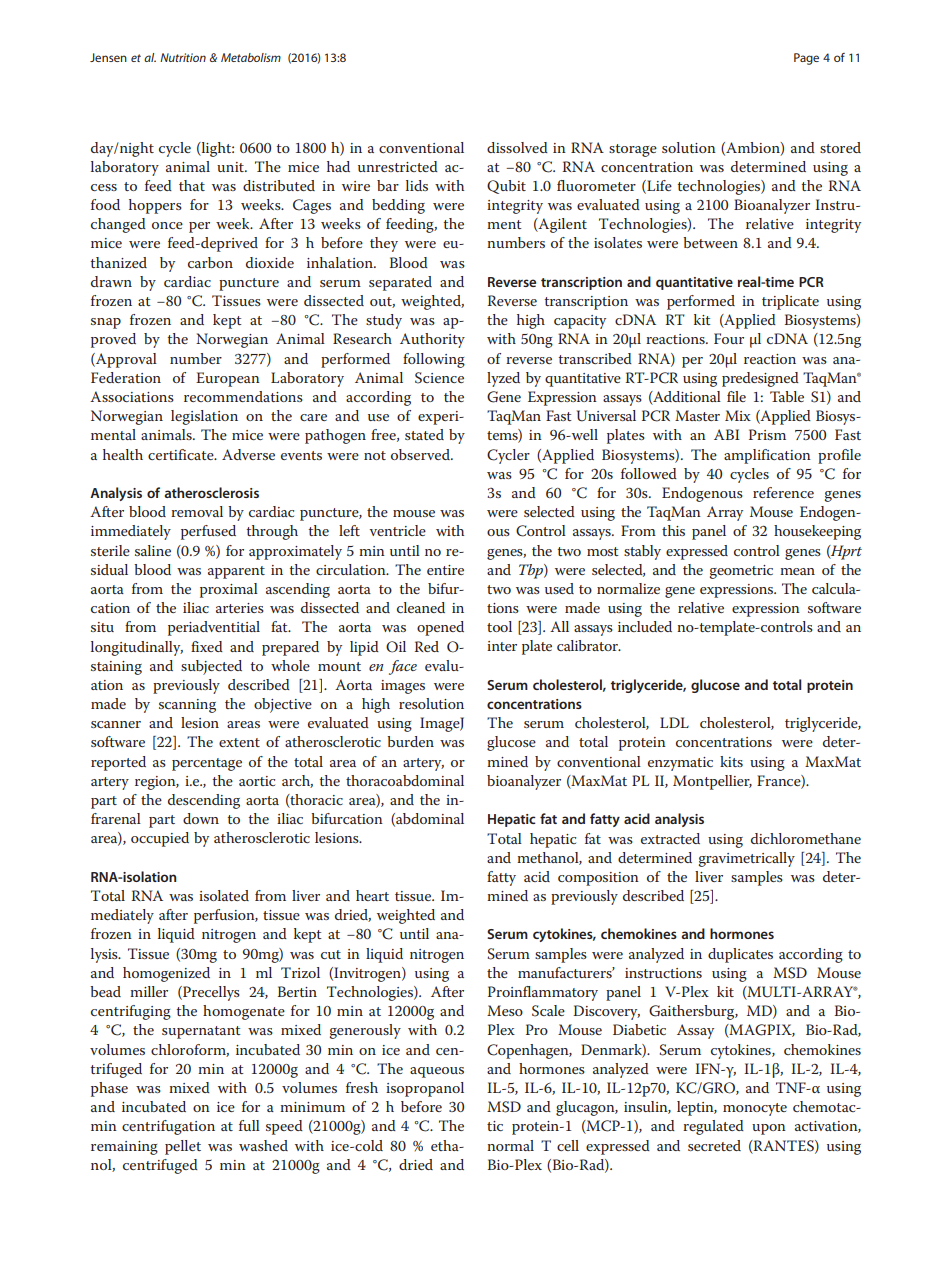 Image resolution: width=952 pixels, height=1265 pixels. Describe the element at coordinates (806, 59) in the screenshot. I see `Page` at that location.
